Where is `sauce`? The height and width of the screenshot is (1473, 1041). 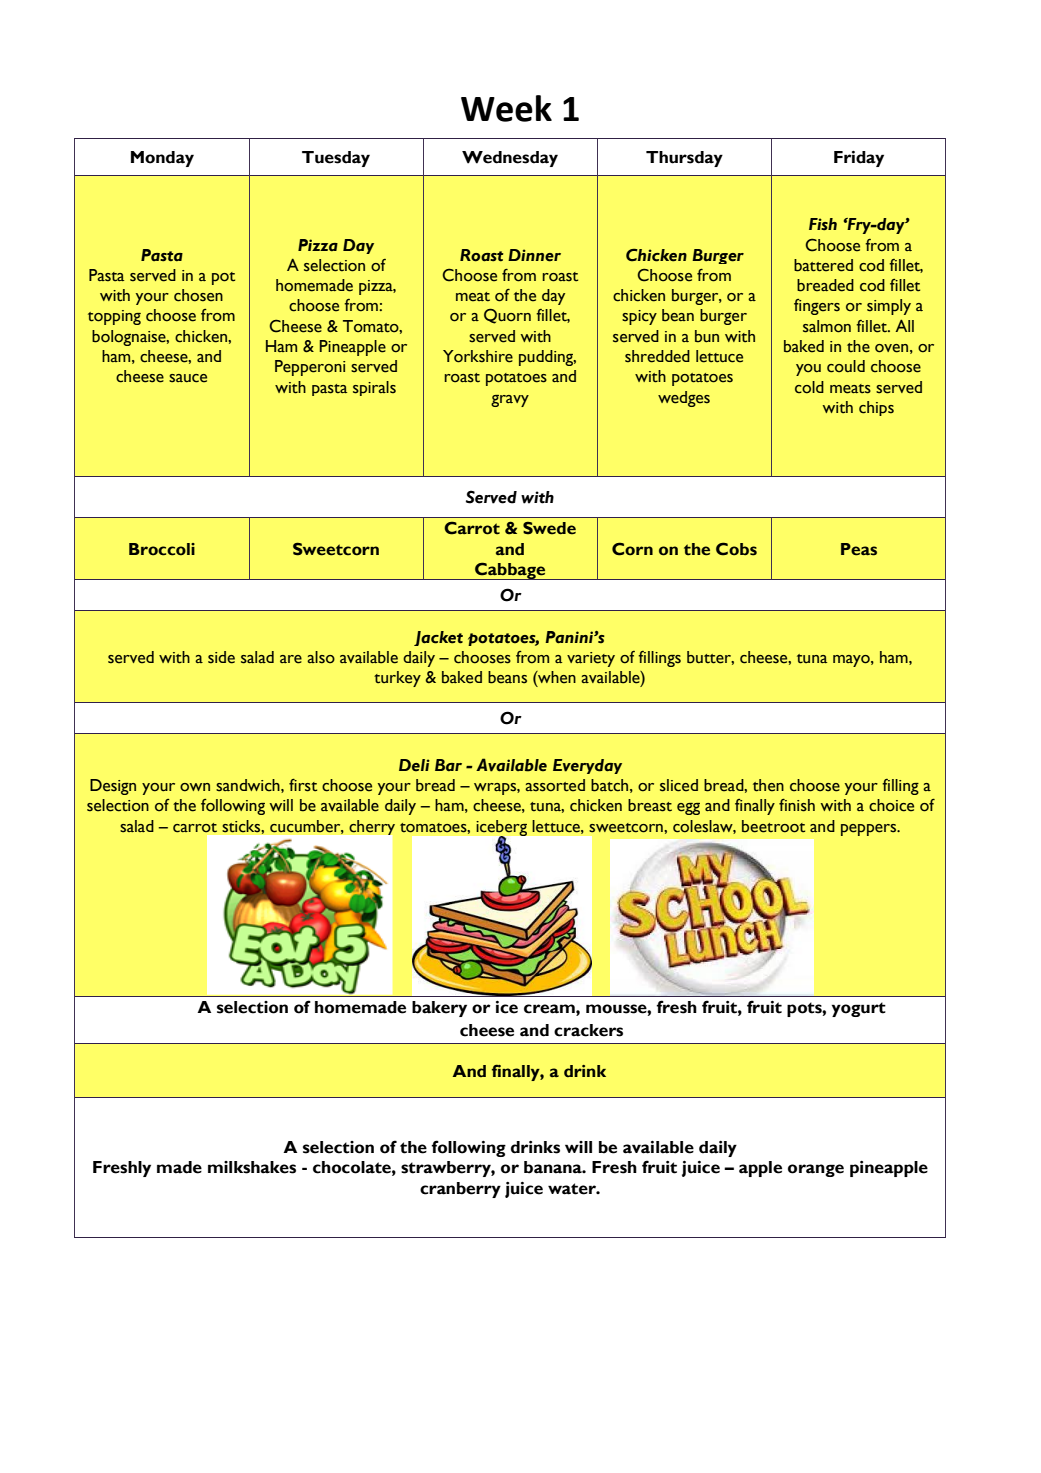
sauce is located at coordinates (188, 378).
